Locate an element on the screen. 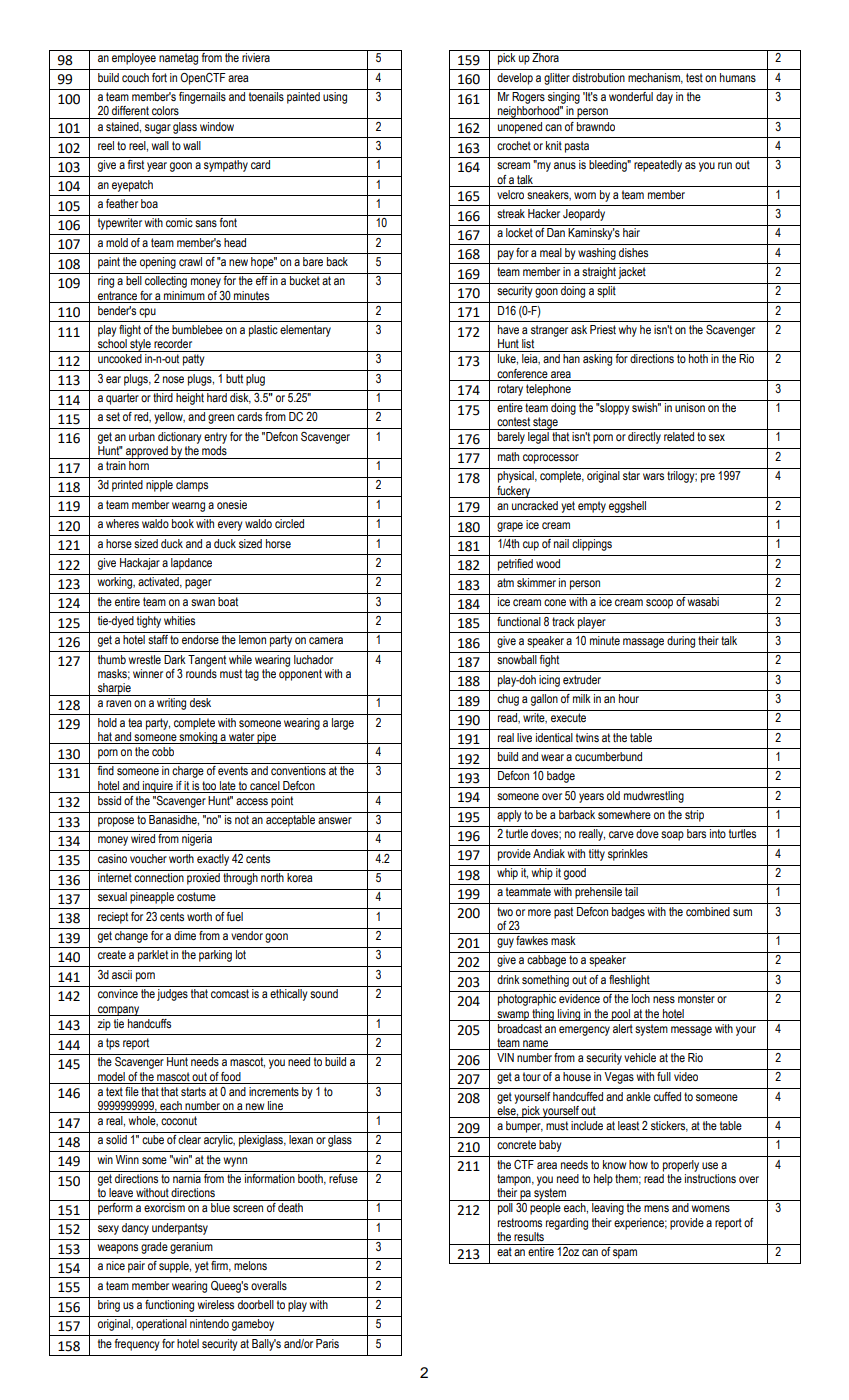 The height and width of the screenshot is (1400, 849). Paris is located at coordinates (327, 1344).
